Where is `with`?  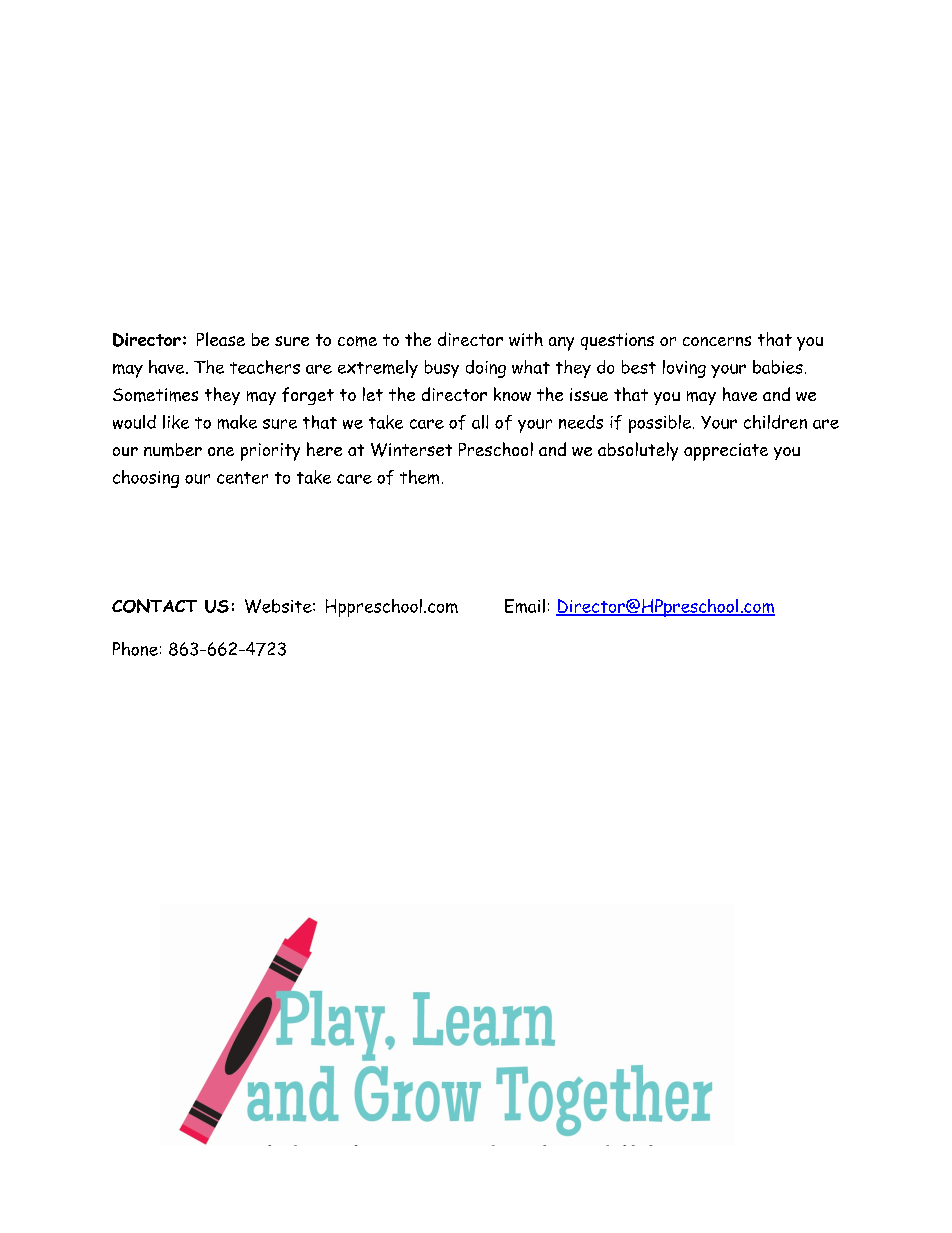 with is located at coordinates (526, 339).
